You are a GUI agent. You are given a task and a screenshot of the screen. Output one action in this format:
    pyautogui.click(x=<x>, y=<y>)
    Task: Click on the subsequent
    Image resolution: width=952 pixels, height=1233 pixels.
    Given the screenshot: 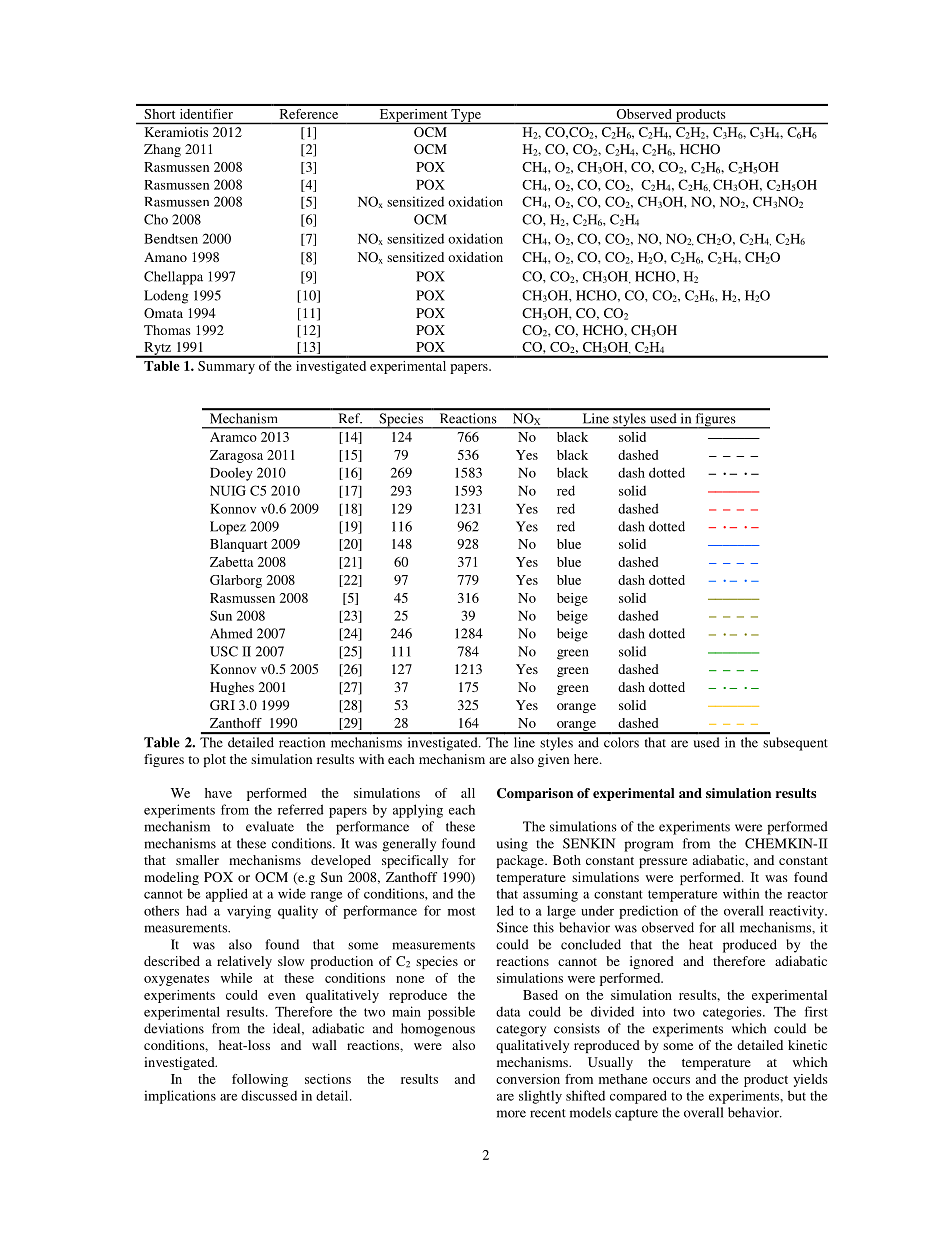 What is the action you would take?
    pyautogui.click(x=795, y=744)
